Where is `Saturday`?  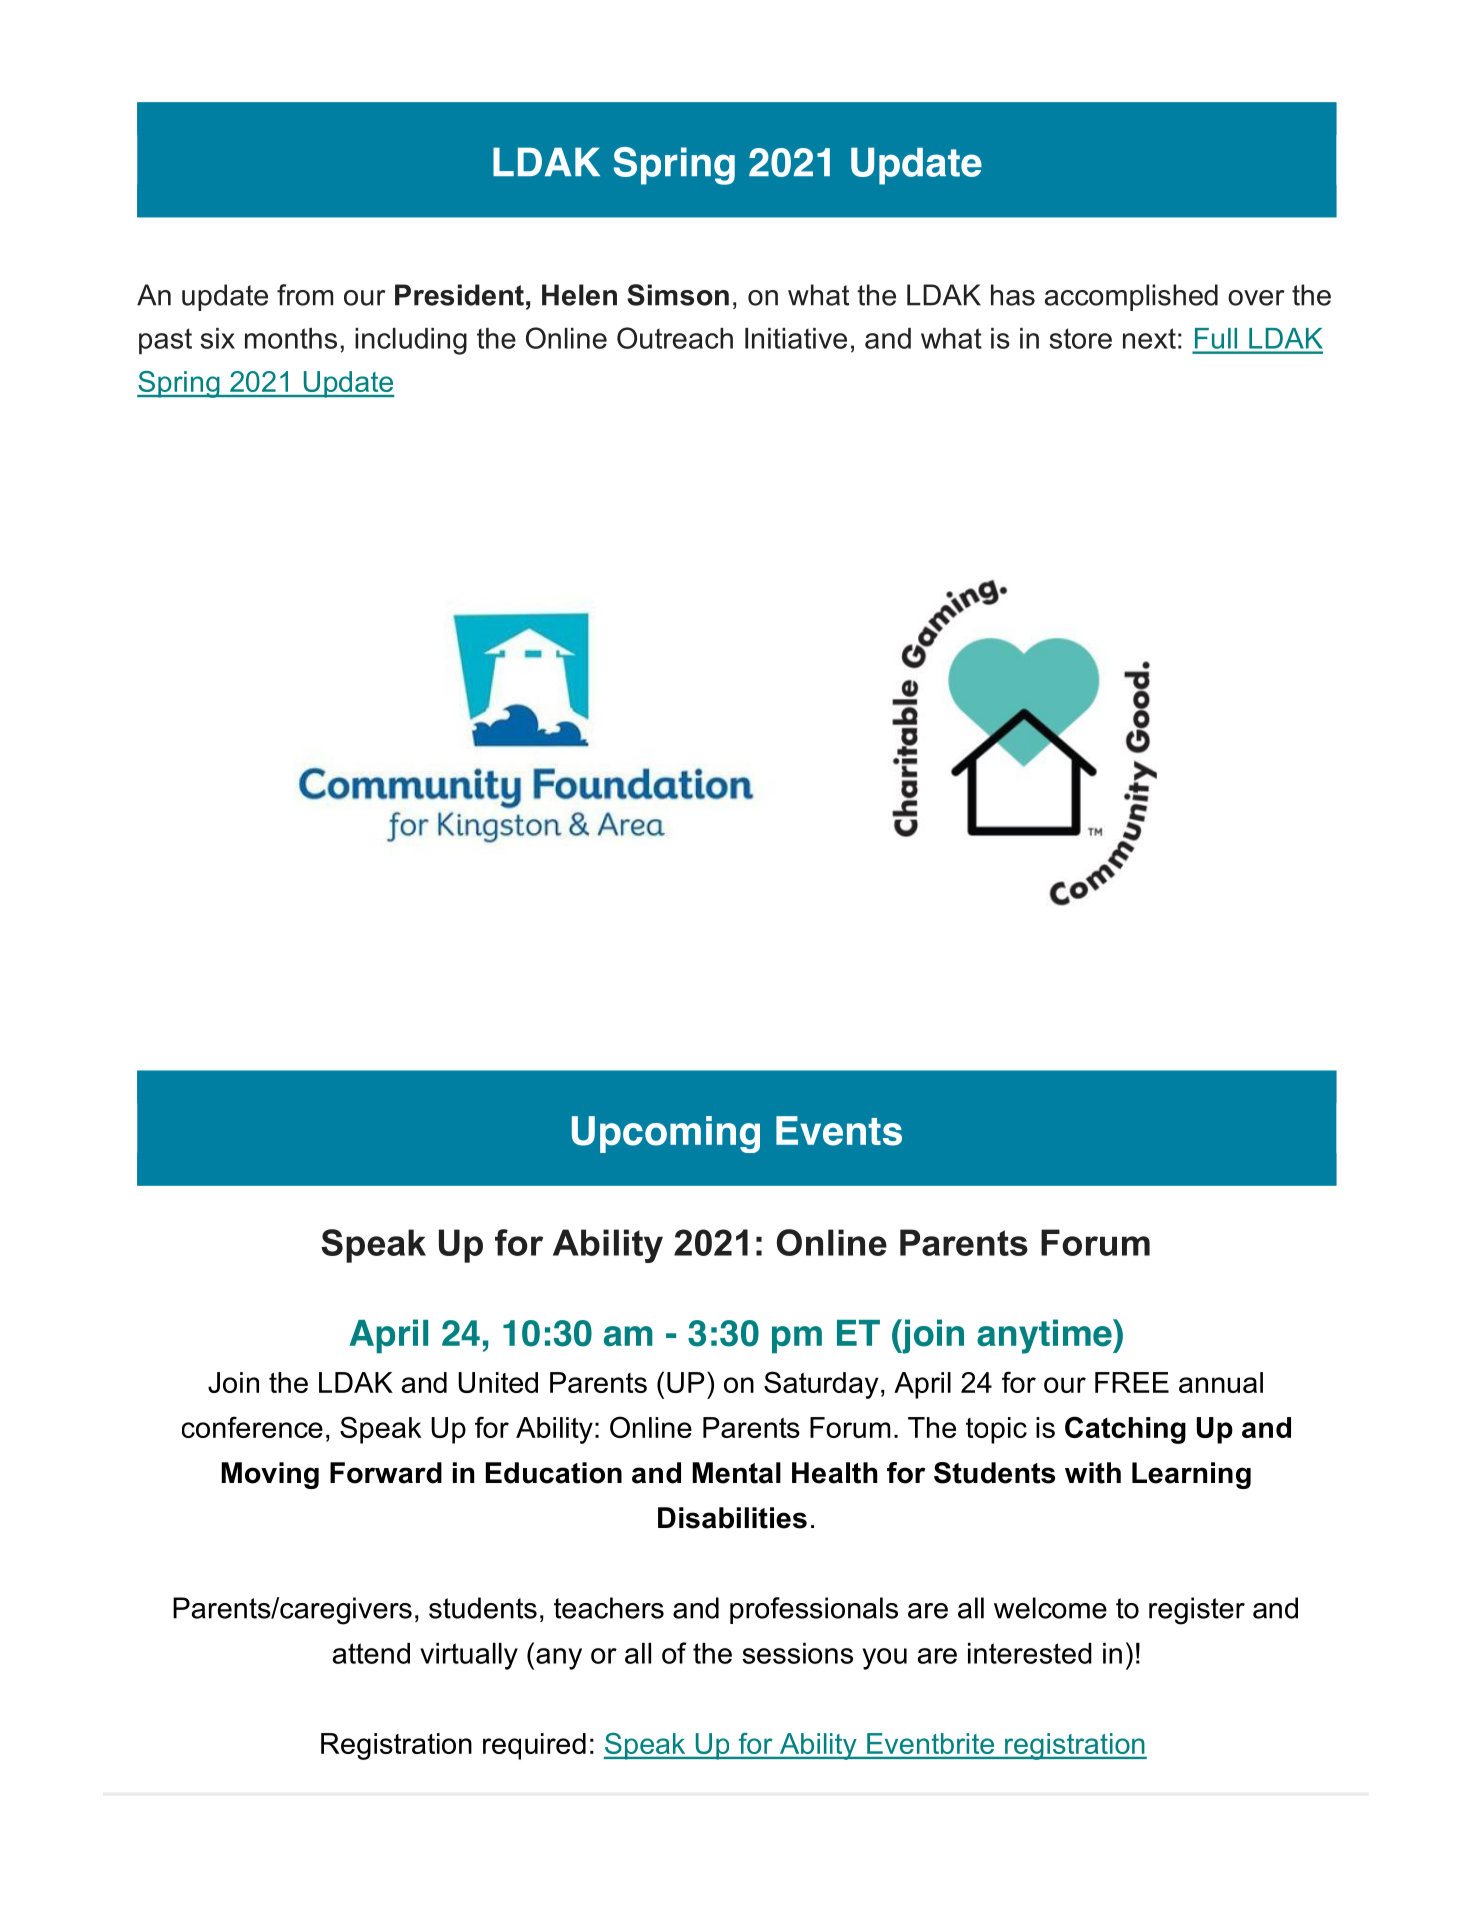 Saturday is located at coordinates (821, 1385).
